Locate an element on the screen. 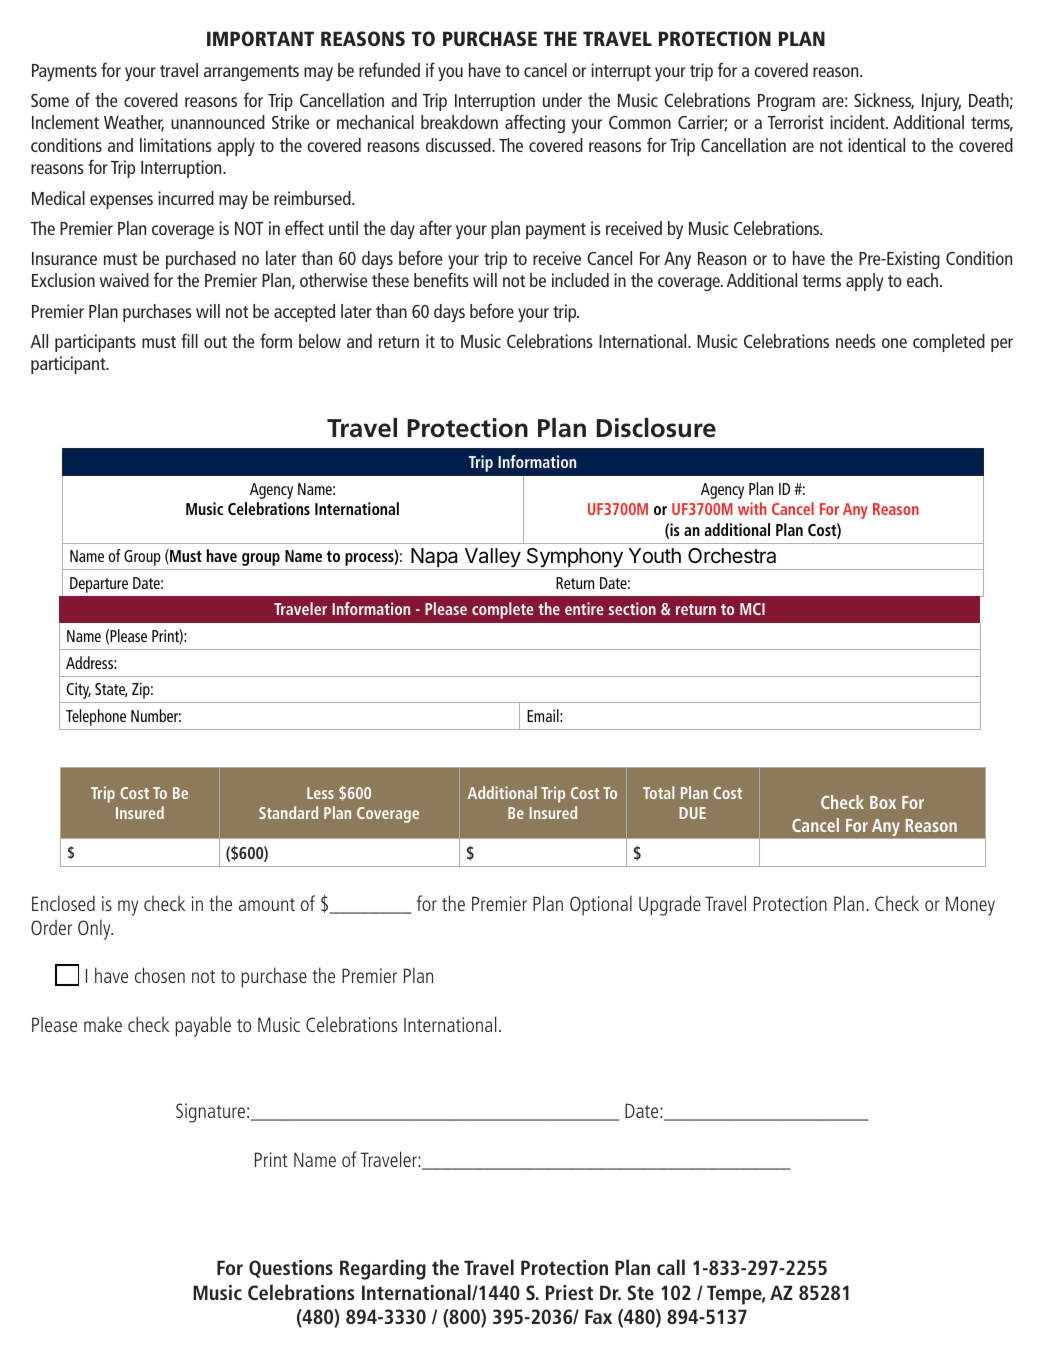 The image size is (1044, 1350). entire is located at coordinates (584, 608).
